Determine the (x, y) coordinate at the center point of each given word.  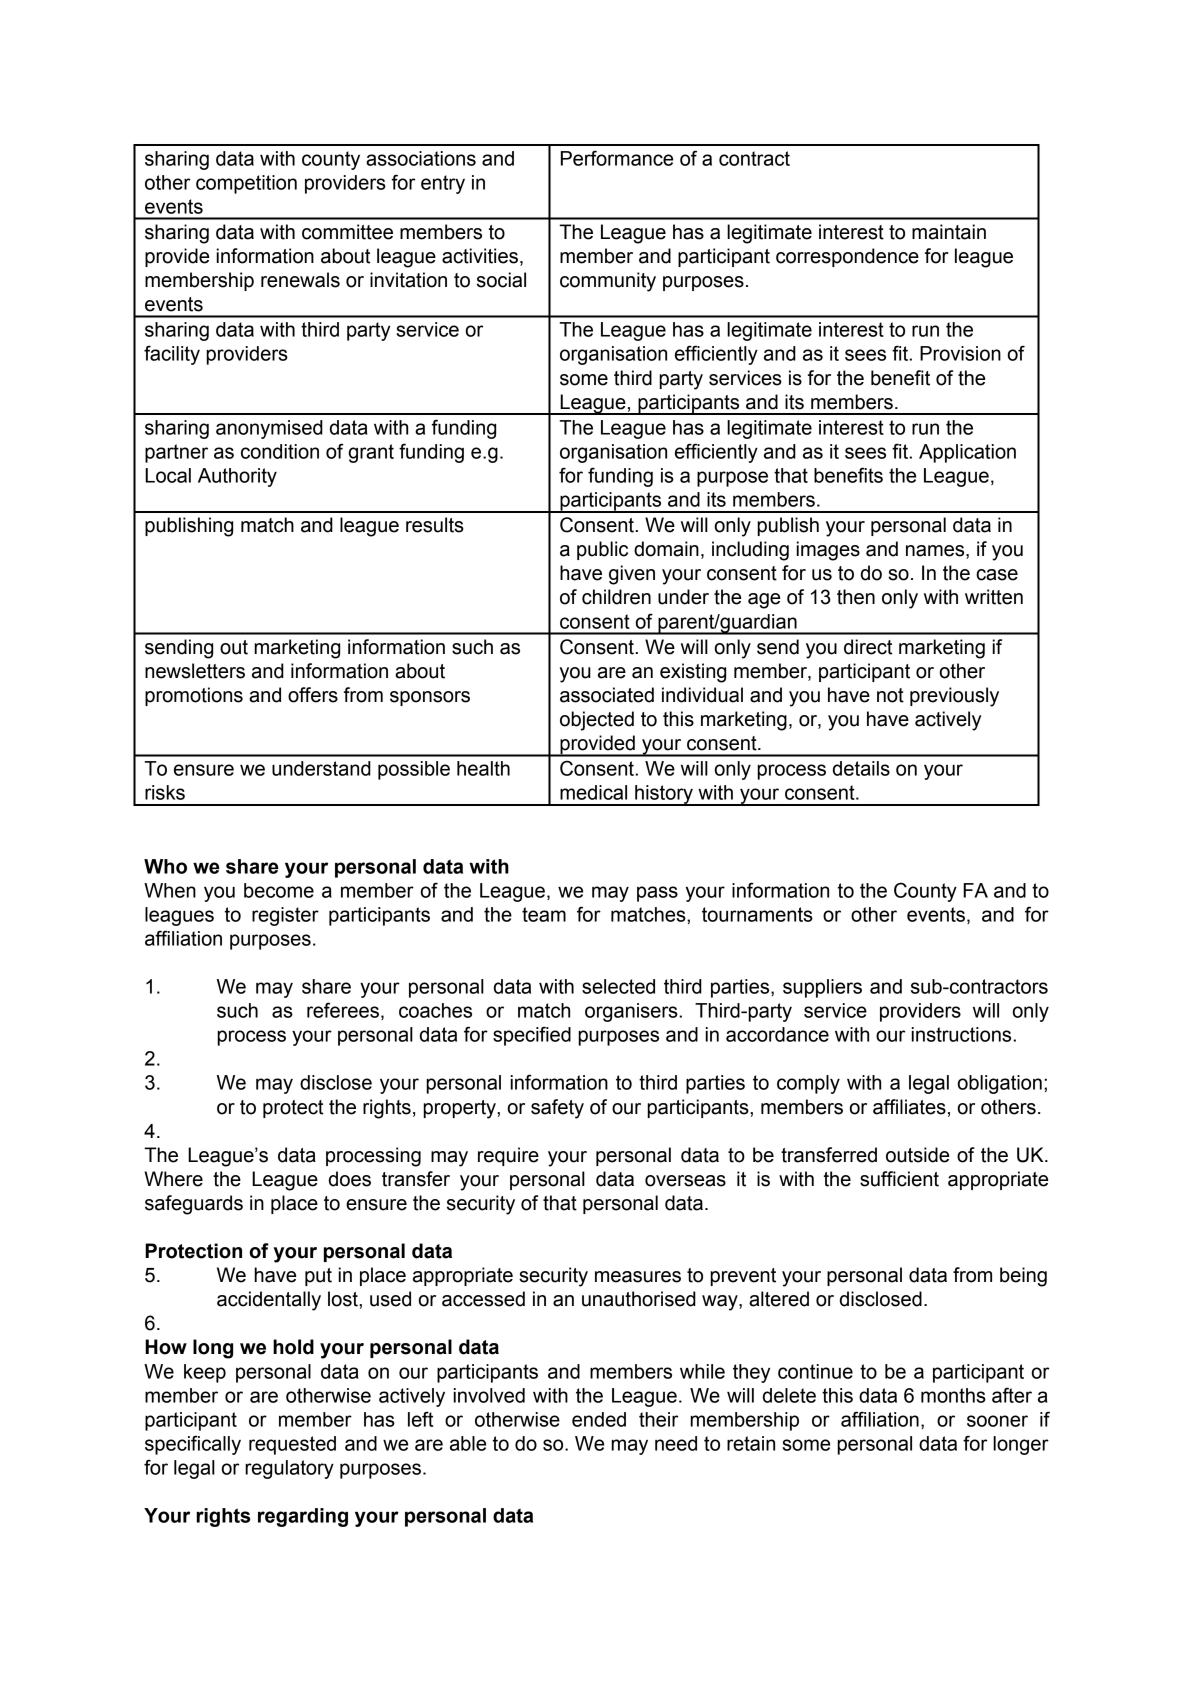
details (861, 768)
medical (593, 792)
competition (246, 184)
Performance (617, 158)
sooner (997, 1421)
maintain (949, 232)
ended (599, 1419)
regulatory (289, 1469)
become (279, 890)
